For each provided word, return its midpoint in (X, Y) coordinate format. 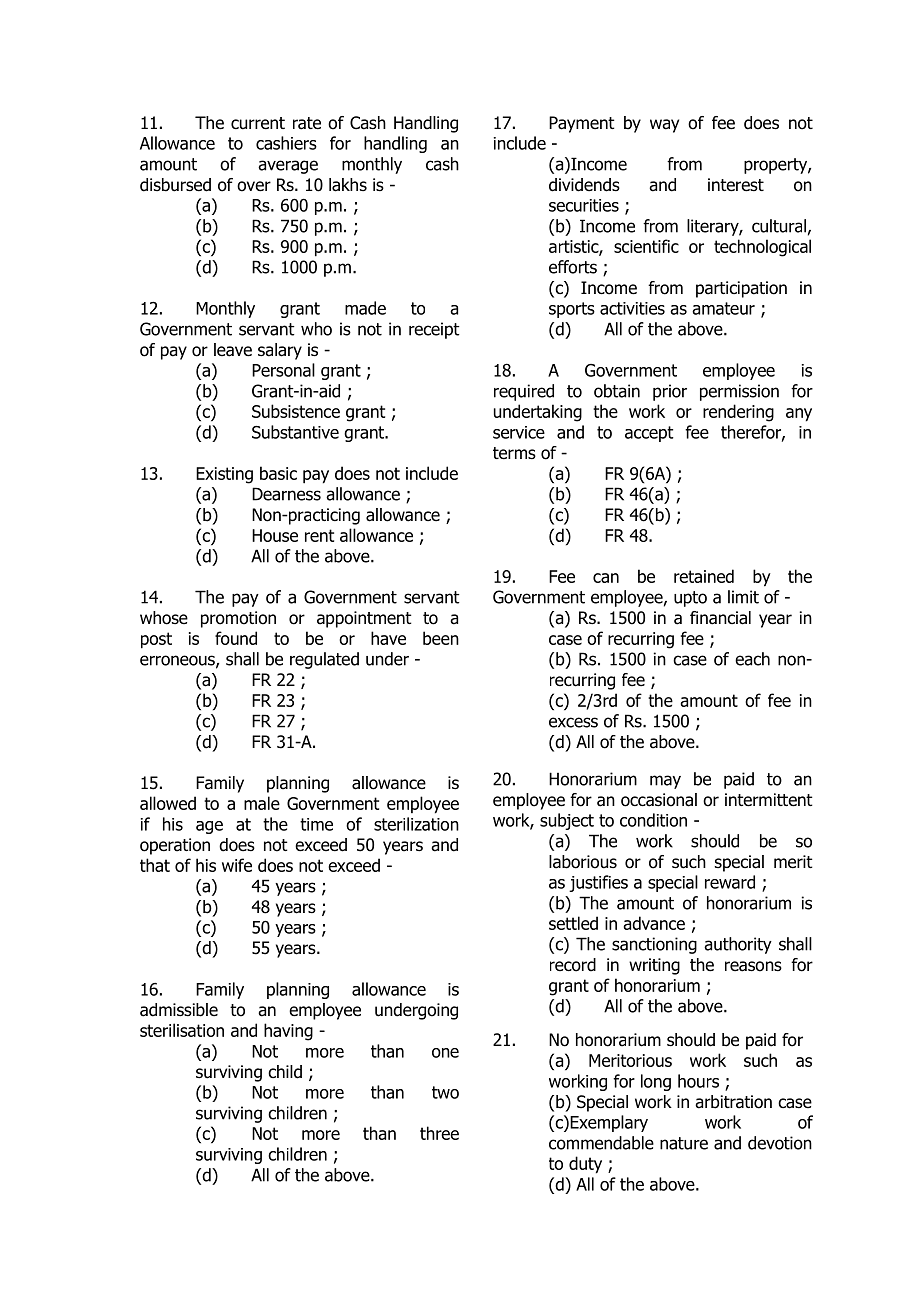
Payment (582, 124)
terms (514, 453)
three (439, 1133)
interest (736, 185)
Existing (224, 475)
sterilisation (182, 1030)
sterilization (416, 824)
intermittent (769, 800)
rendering (738, 413)
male (262, 803)
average (288, 167)
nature (684, 1143)
